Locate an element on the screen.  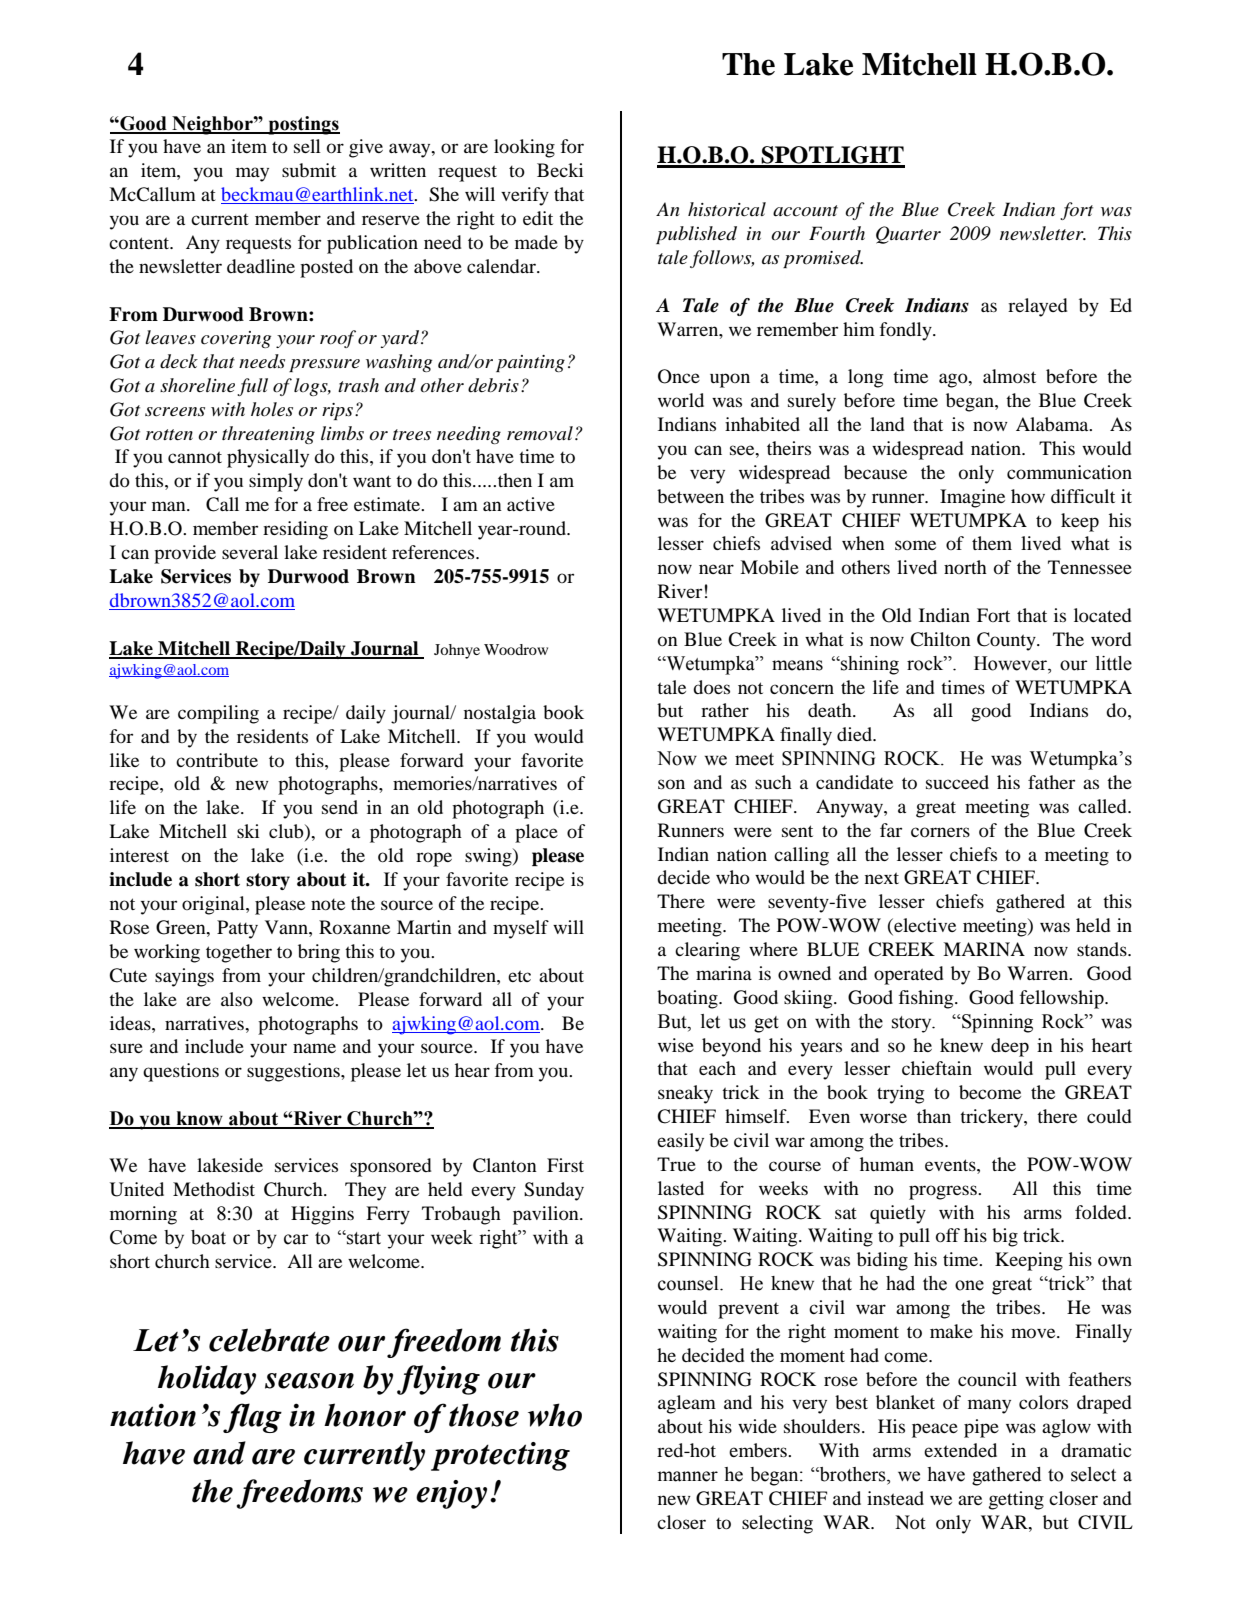
manner is located at coordinates (687, 1476).
